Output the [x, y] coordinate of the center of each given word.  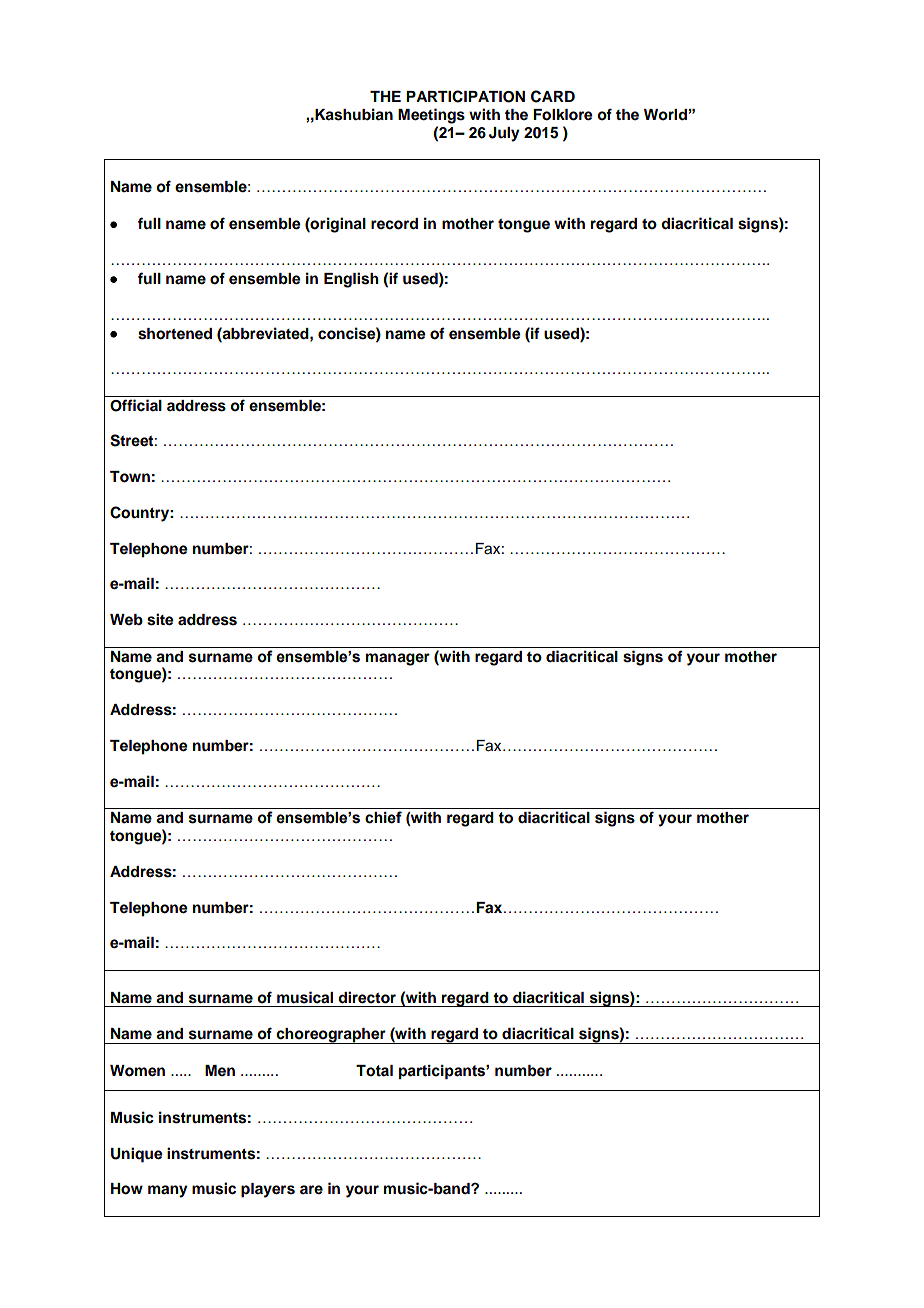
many [168, 1191]
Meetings [431, 116]
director [367, 997]
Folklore [563, 115]
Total [374, 1071]
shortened [175, 334]
